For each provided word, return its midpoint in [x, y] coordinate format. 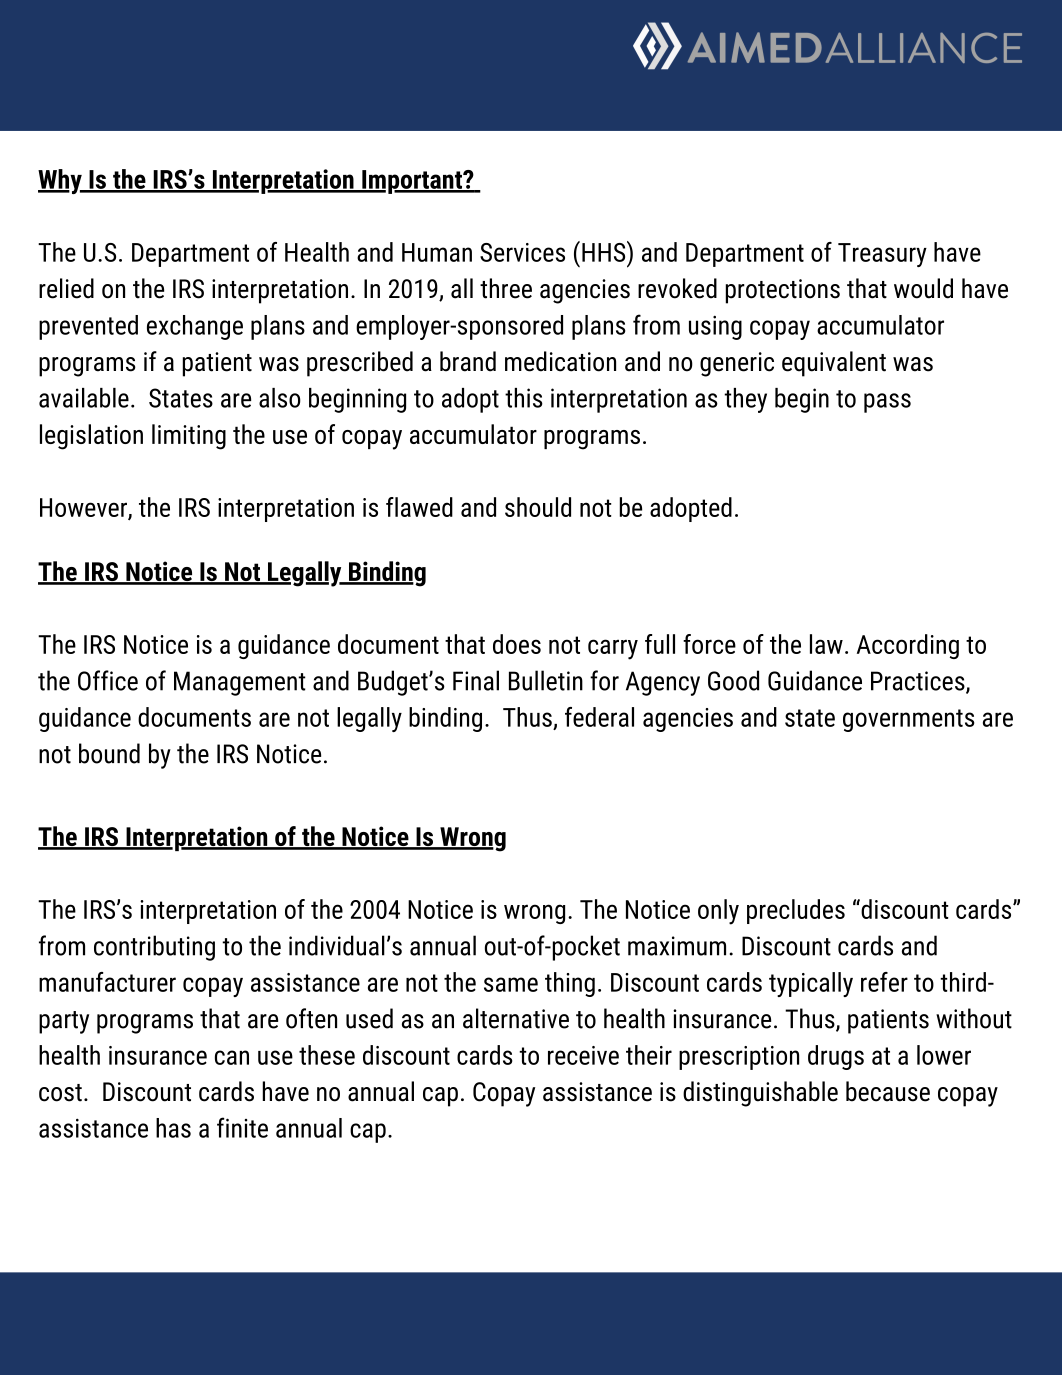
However [84, 509]
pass [887, 403]
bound [109, 753]
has [173, 1128]
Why [61, 181]
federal [599, 717]
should [538, 507]
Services [522, 252]
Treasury [882, 255]
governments [909, 720]
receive [583, 1055]
